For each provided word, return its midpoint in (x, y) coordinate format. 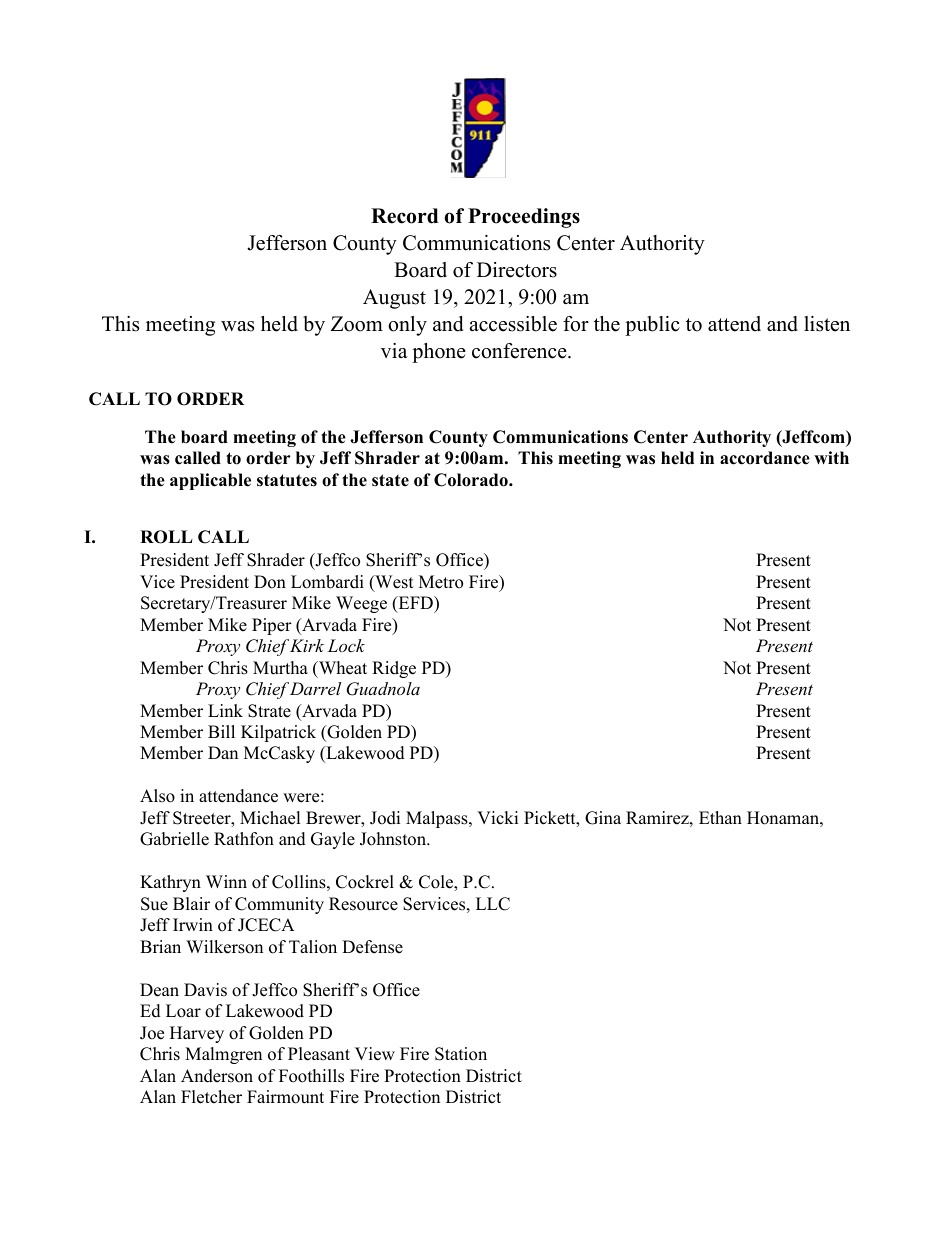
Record (404, 216)
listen (827, 324)
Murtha (280, 668)
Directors (517, 270)
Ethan (720, 817)
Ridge (394, 669)
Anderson (217, 1076)
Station (461, 1054)
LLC (493, 904)
